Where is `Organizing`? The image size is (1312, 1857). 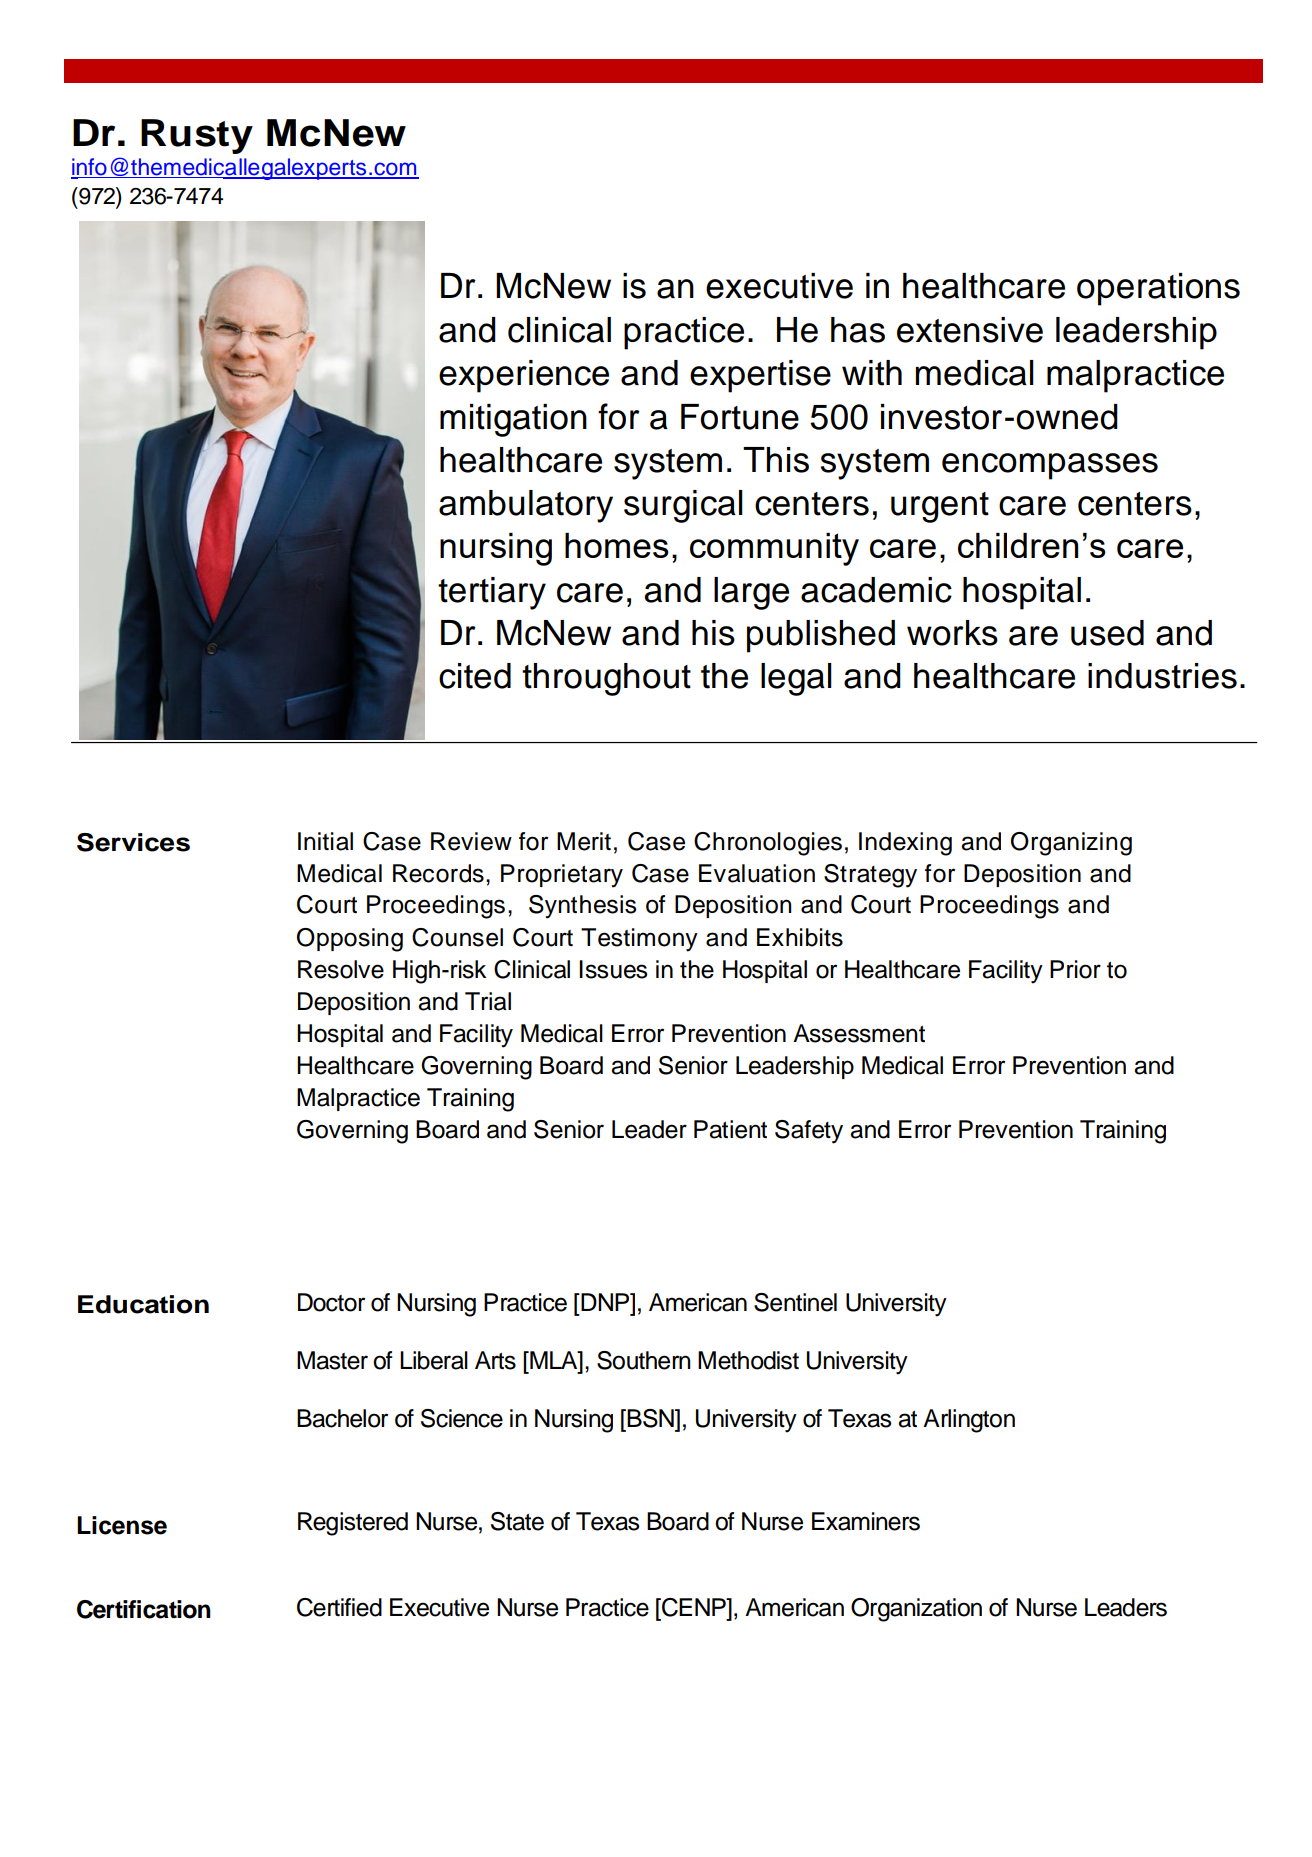 Organizing is located at coordinates (1071, 844).
